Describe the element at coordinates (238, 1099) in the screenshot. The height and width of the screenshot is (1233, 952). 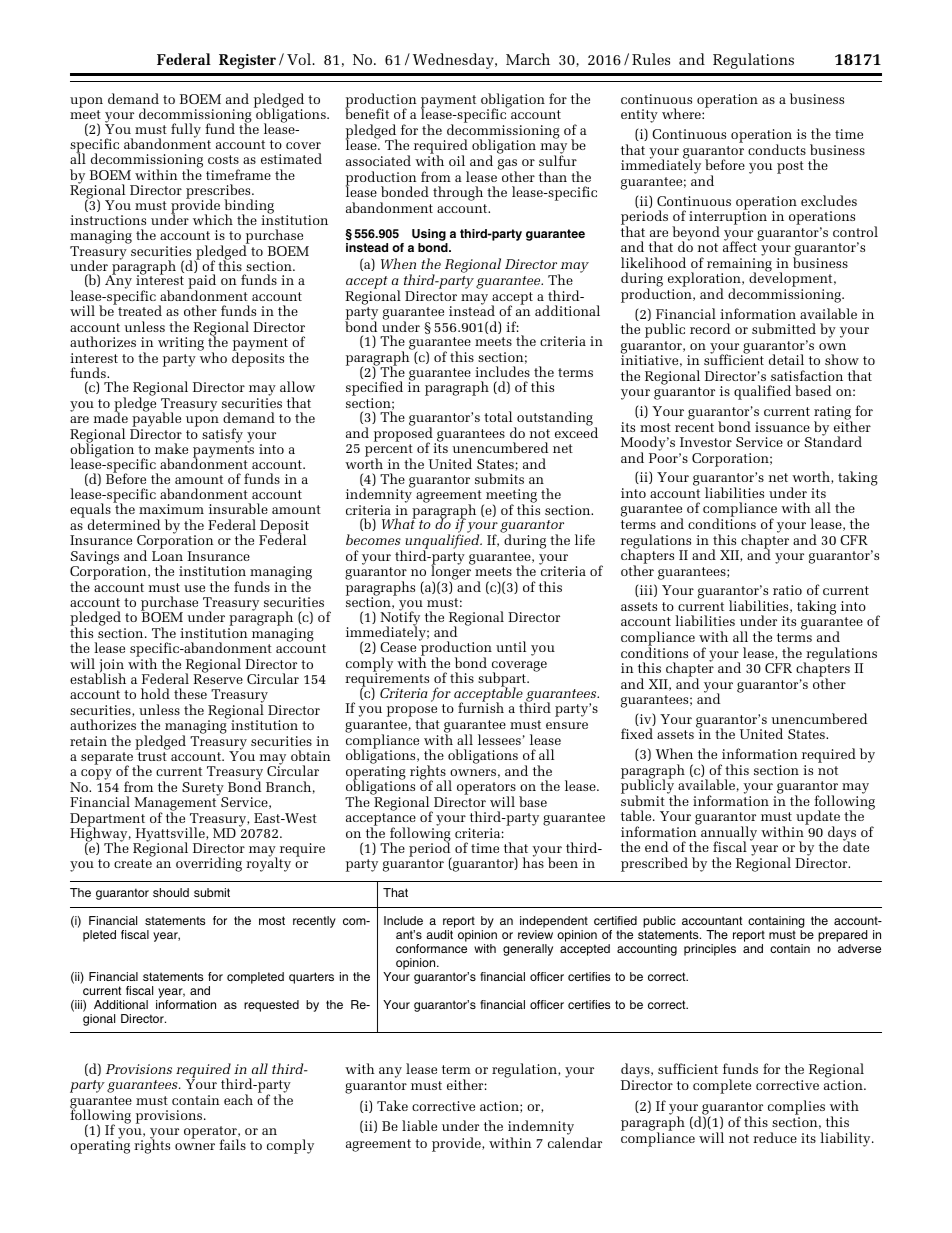
I see `each` at that location.
